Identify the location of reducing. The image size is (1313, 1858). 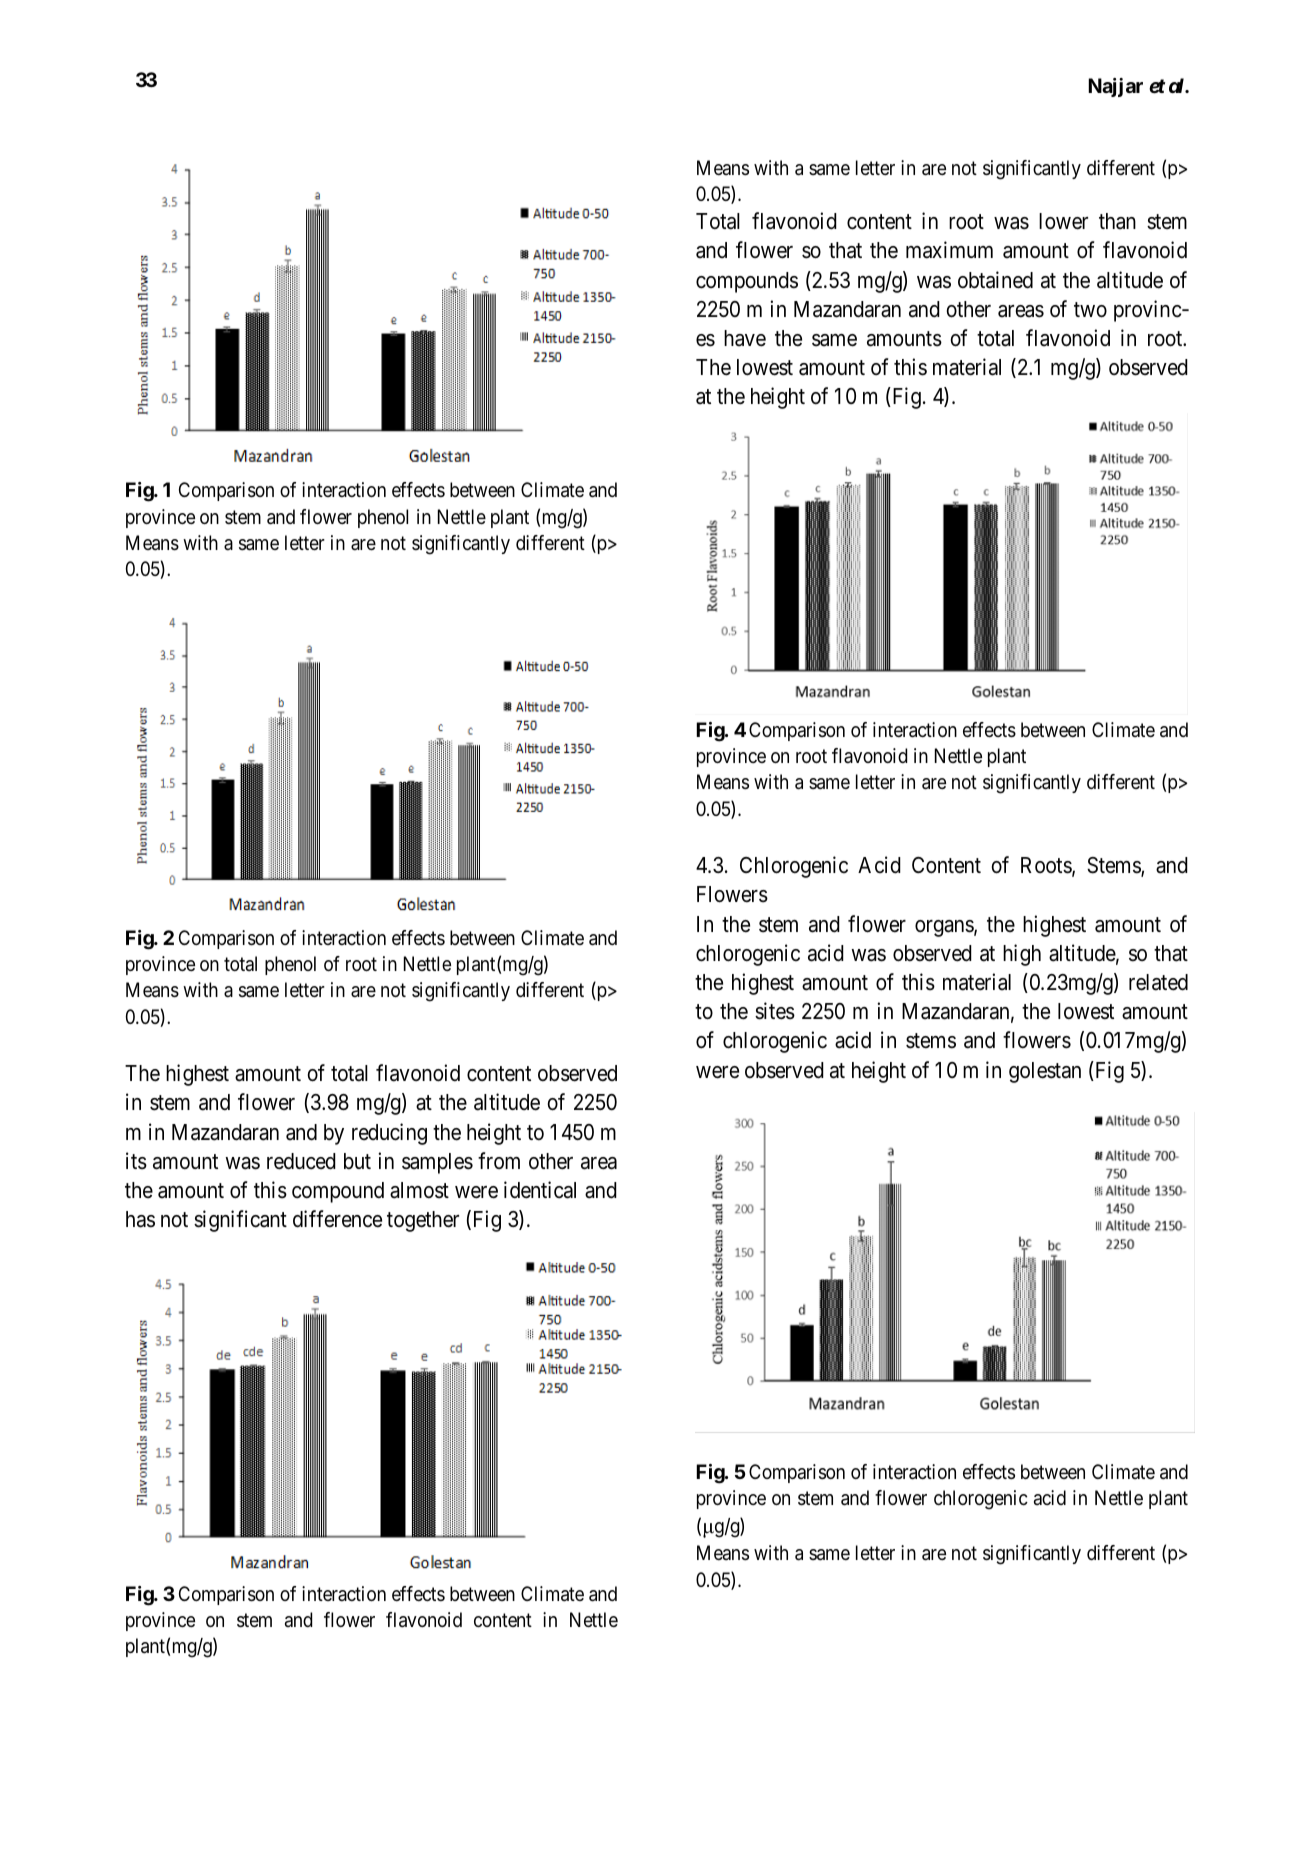
(389, 1134).
